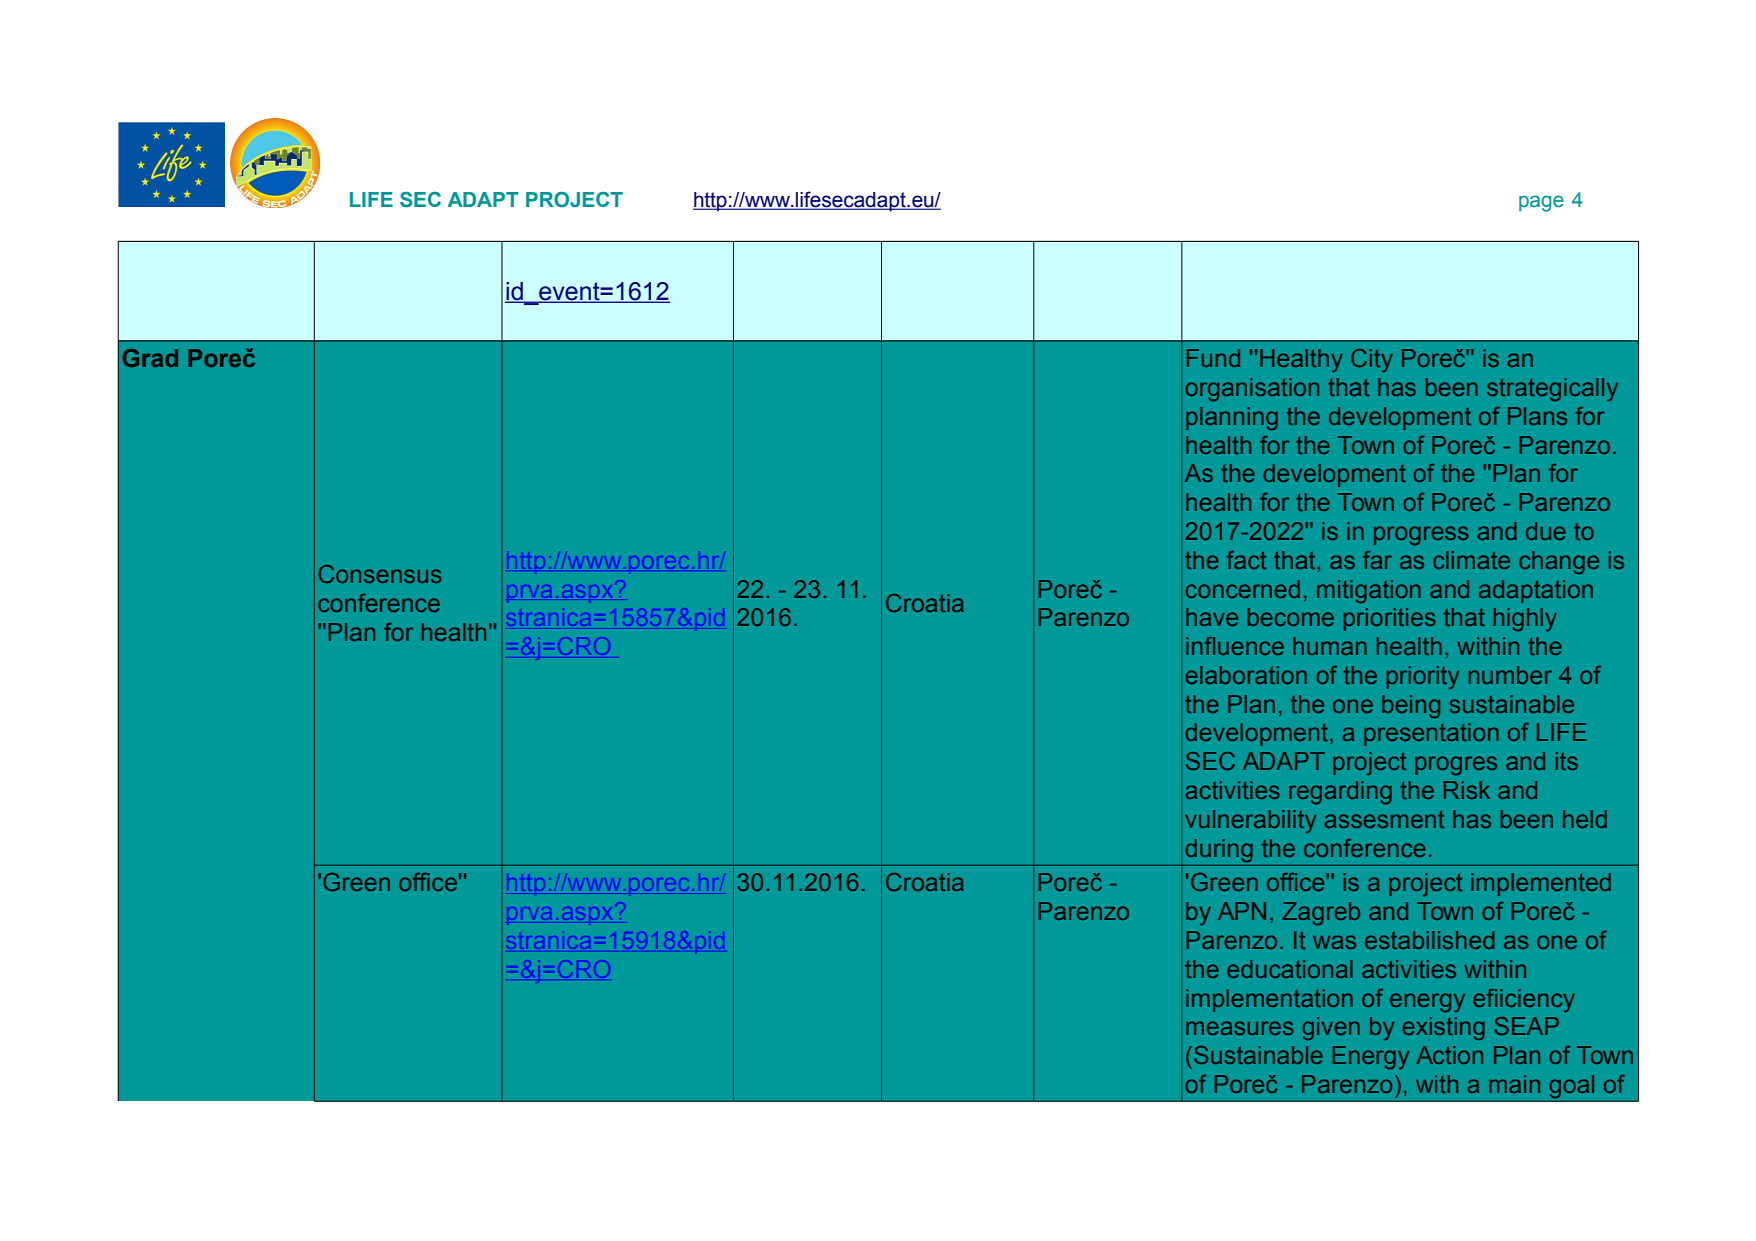 Image resolution: width=1756 pixels, height=1241 pixels. I want to click on Fund, so click(1213, 358).
